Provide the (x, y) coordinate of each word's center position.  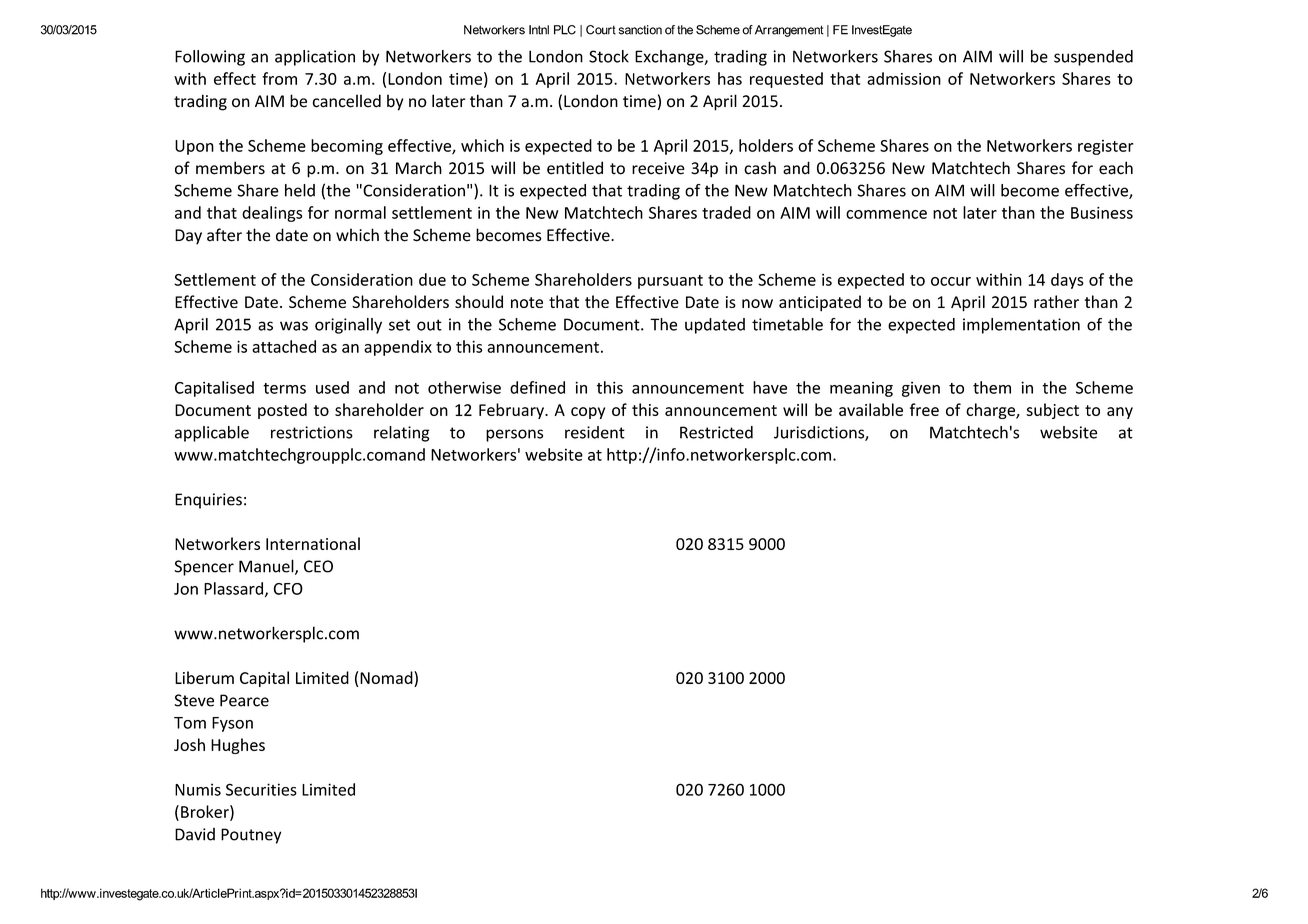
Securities (261, 789)
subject (1052, 411)
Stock (609, 56)
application (315, 58)
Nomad (387, 677)
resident (595, 432)
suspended (1093, 58)
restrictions (312, 432)
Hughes (238, 746)
